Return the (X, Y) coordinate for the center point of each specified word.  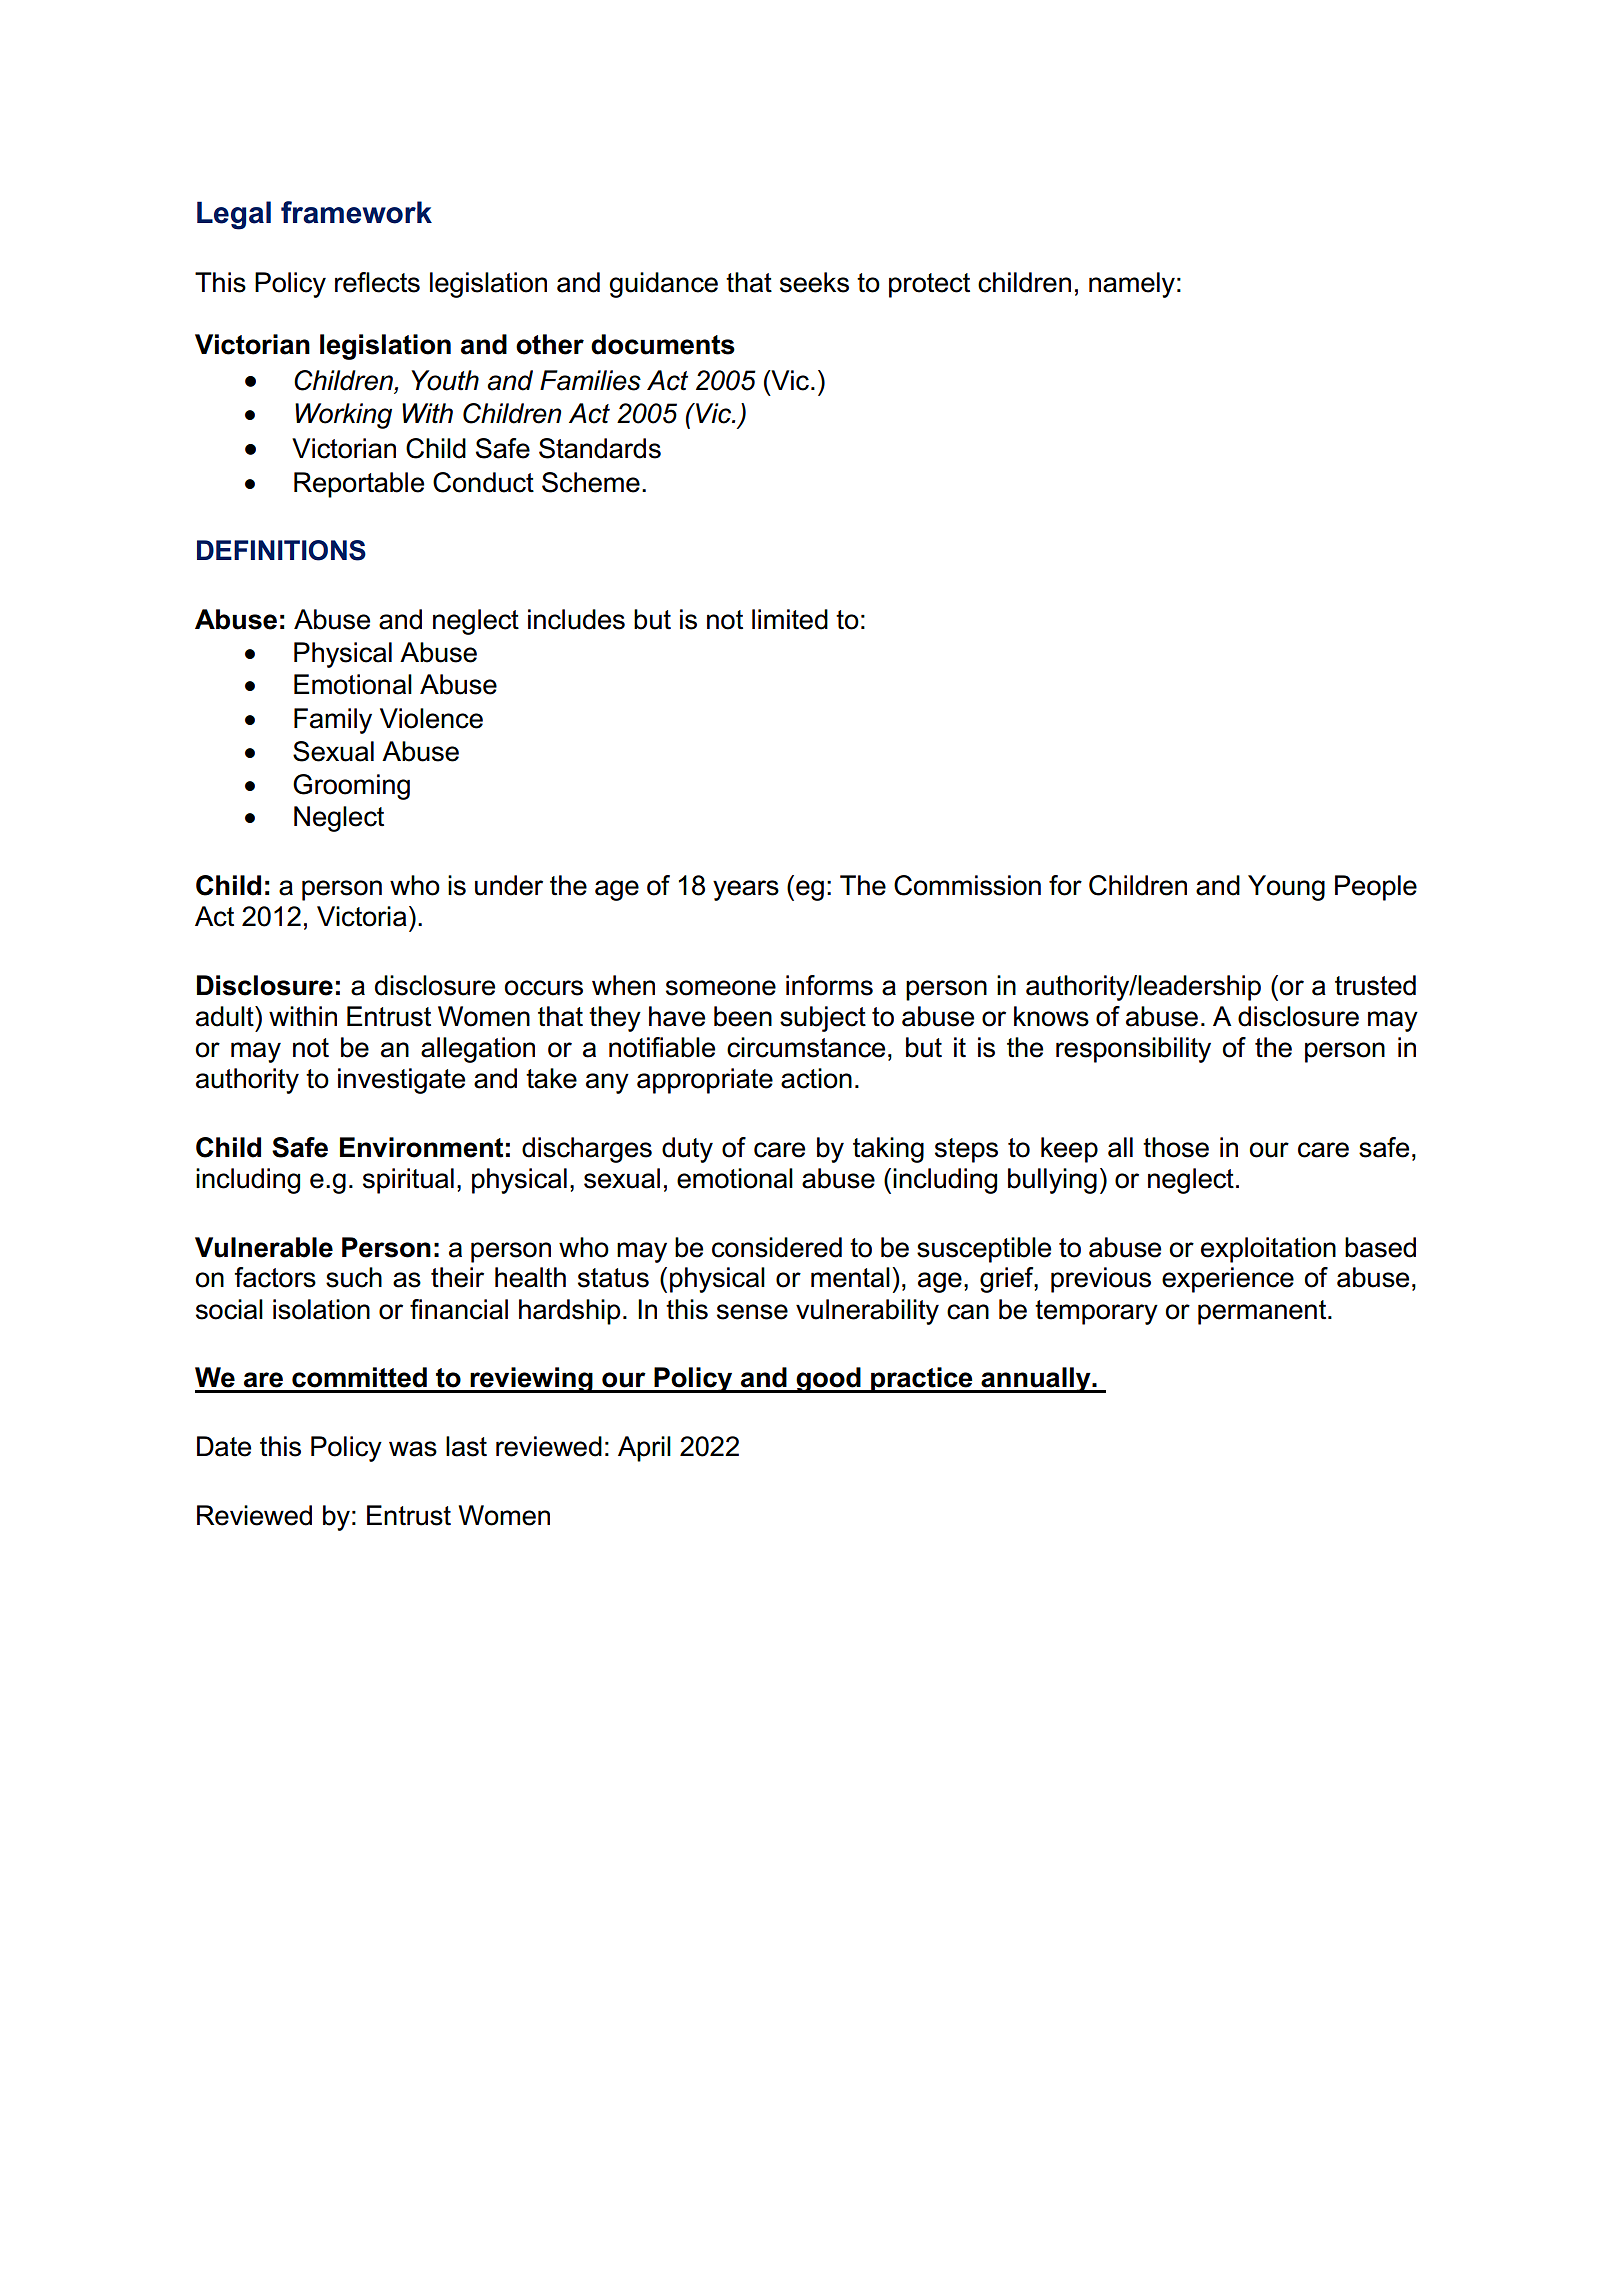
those (1176, 1147)
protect (929, 285)
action (816, 1078)
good (828, 1380)
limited (790, 619)
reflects (377, 282)
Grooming (351, 787)
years (746, 890)
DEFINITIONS (281, 550)
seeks (814, 282)
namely (1132, 285)
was (413, 1449)
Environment (421, 1147)
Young (1286, 888)
